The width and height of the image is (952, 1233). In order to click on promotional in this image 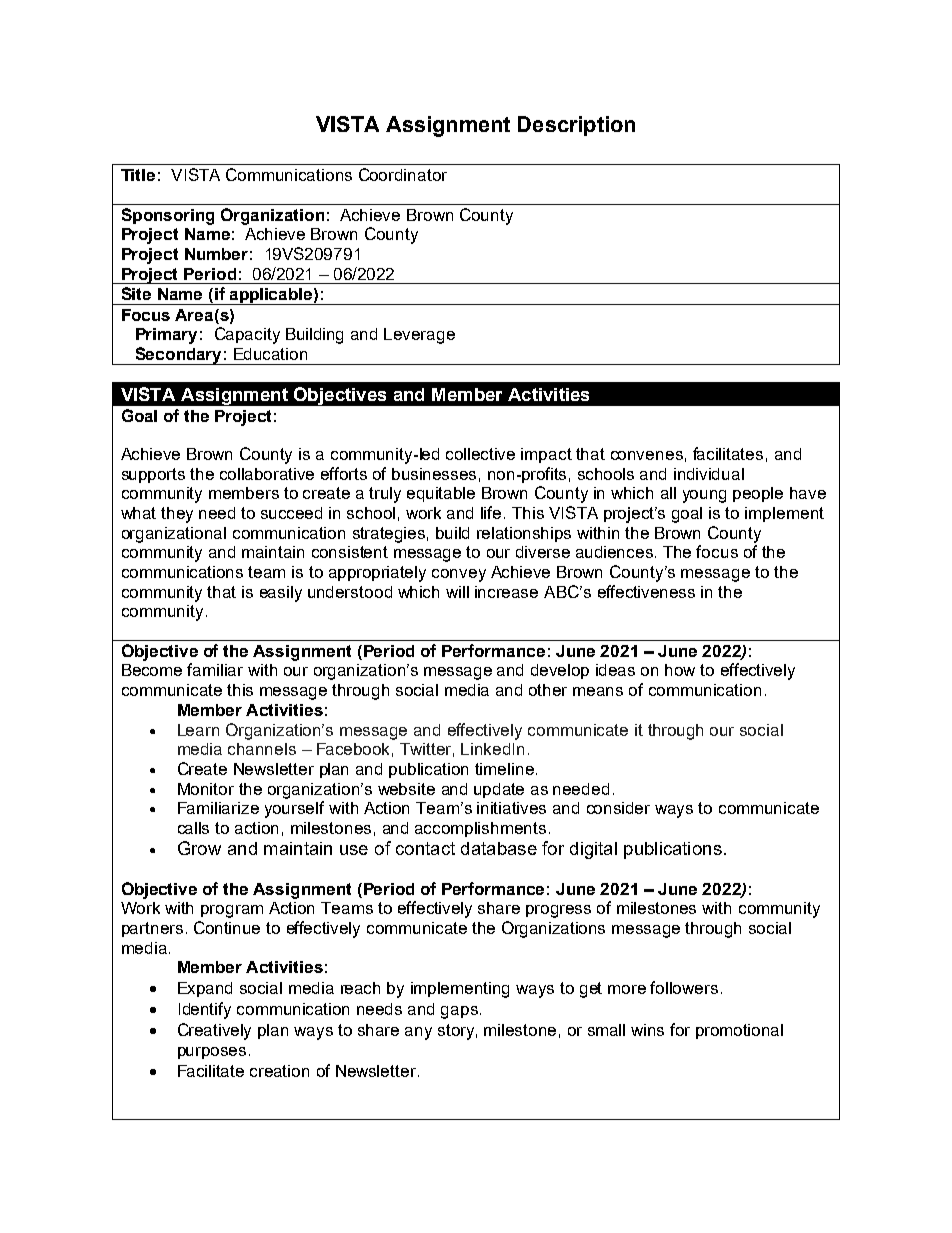, I will do `click(739, 1031)`.
